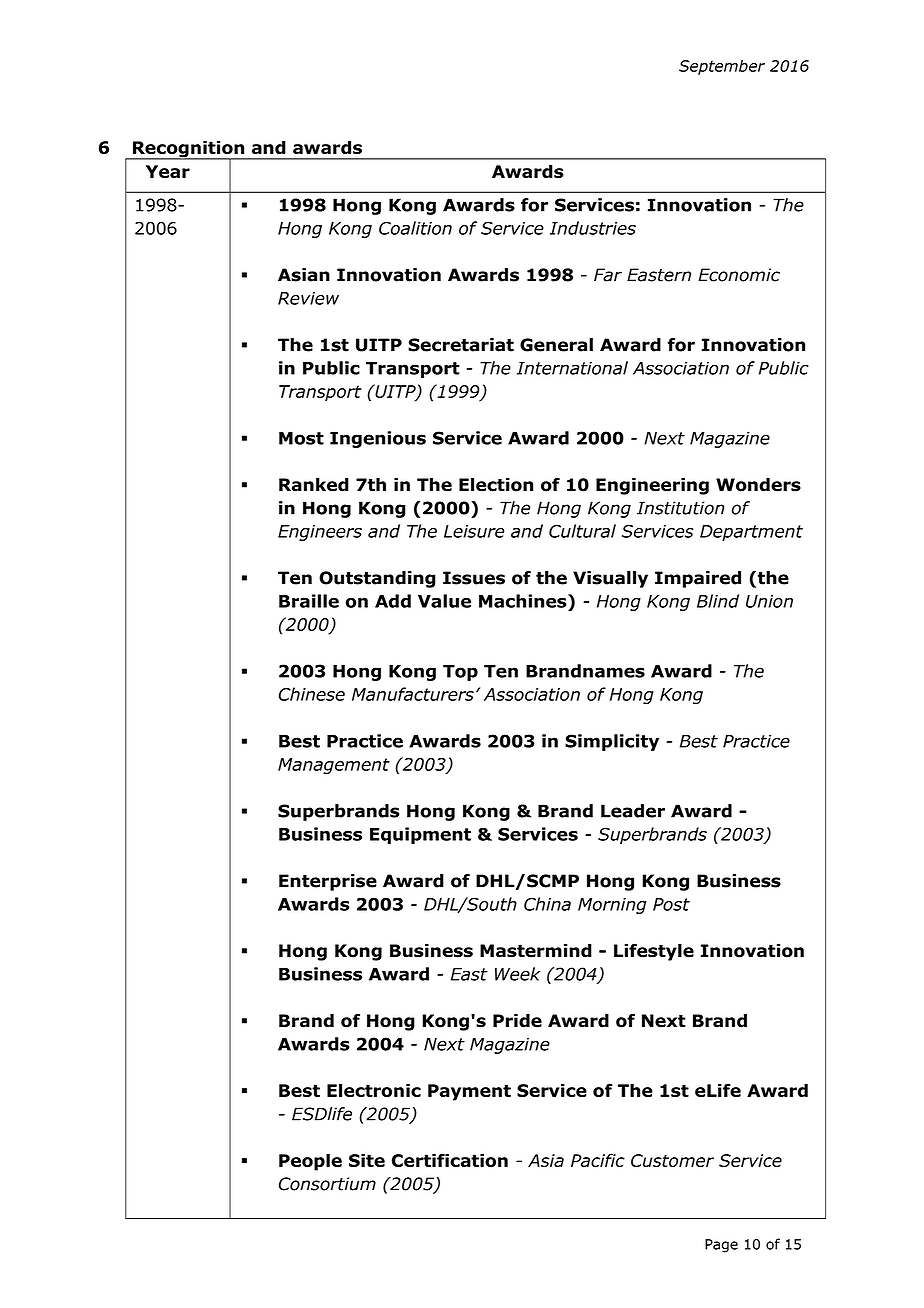  I want to click on Coalition, so click(415, 228).
